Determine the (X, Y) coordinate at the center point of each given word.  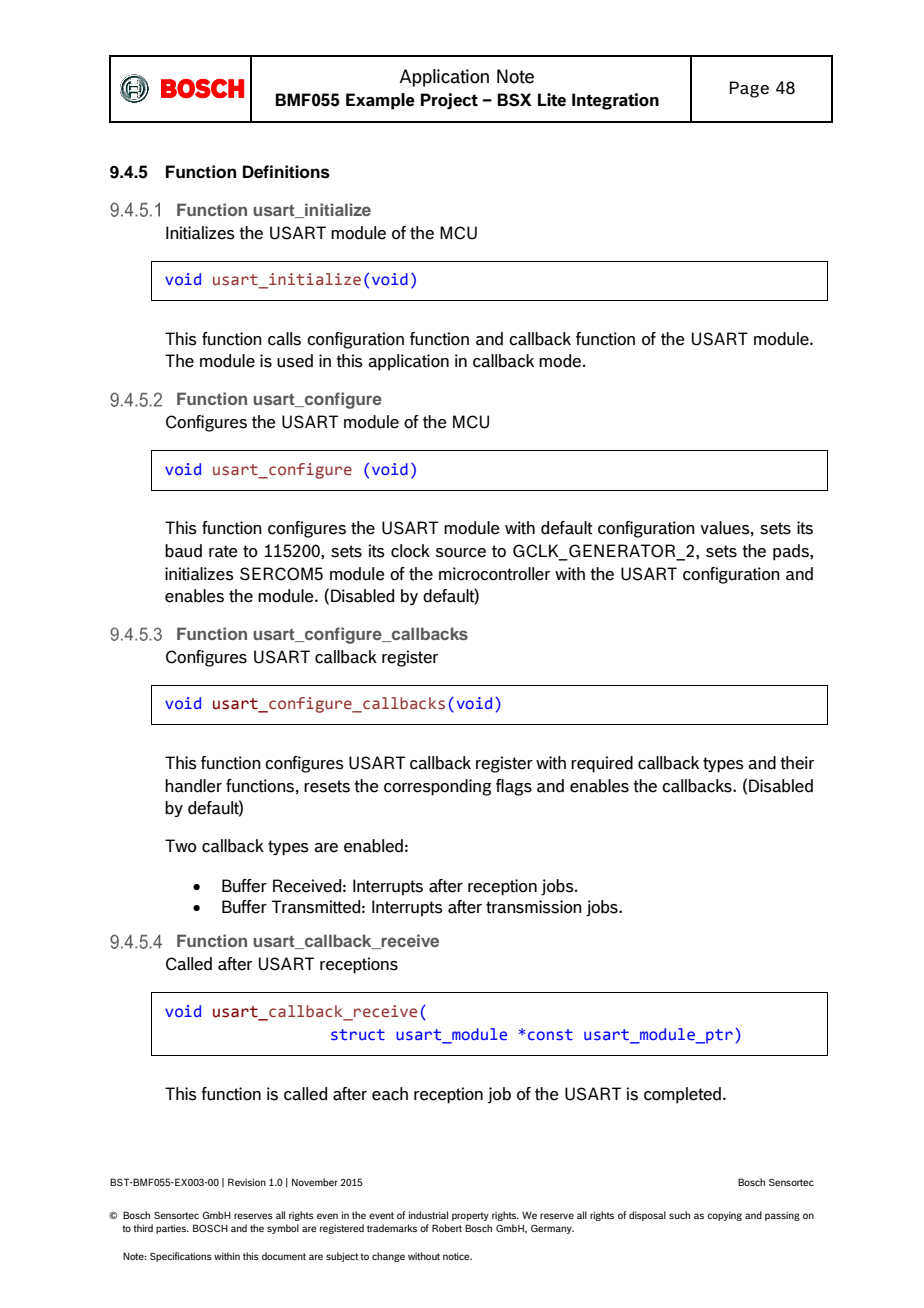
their (797, 763)
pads (792, 552)
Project (449, 101)
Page (749, 89)
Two (181, 846)
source (460, 553)
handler (193, 786)
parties (172, 1229)
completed (682, 1095)
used (295, 361)
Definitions (286, 172)
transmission (534, 907)
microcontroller (494, 574)
